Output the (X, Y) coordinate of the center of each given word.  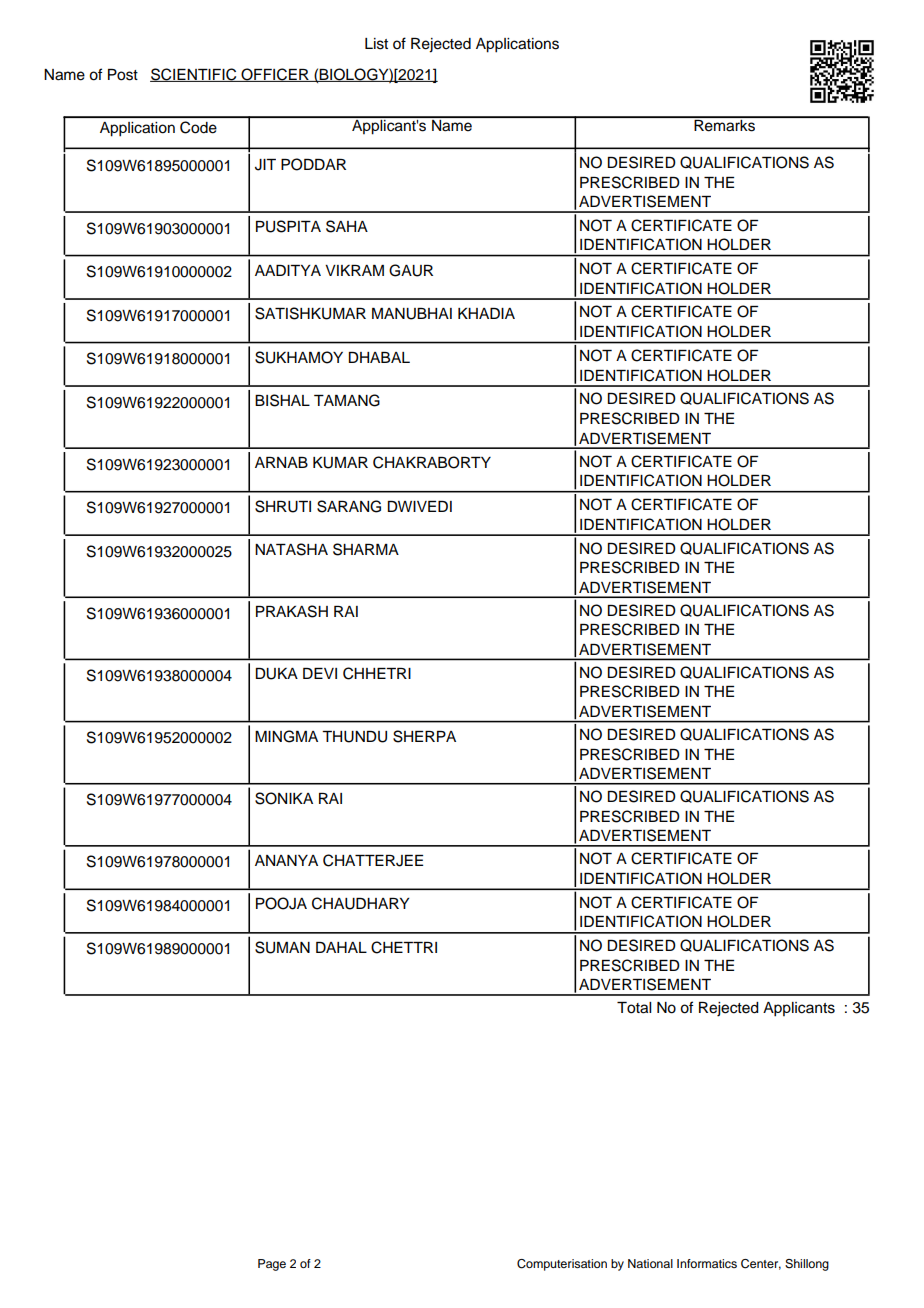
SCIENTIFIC (194, 75)
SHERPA (424, 736)
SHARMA (366, 549)
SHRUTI (283, 506)
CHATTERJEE (373, 860)
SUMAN (282, 947)
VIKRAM (354, 270)
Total (634, 1008)
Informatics (707, 1263)
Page (272, 1265)
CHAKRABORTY (432, 462)
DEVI (320, 673)
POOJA (281, 903)
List (376, 44)
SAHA (347, 226)
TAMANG (347, 400)
